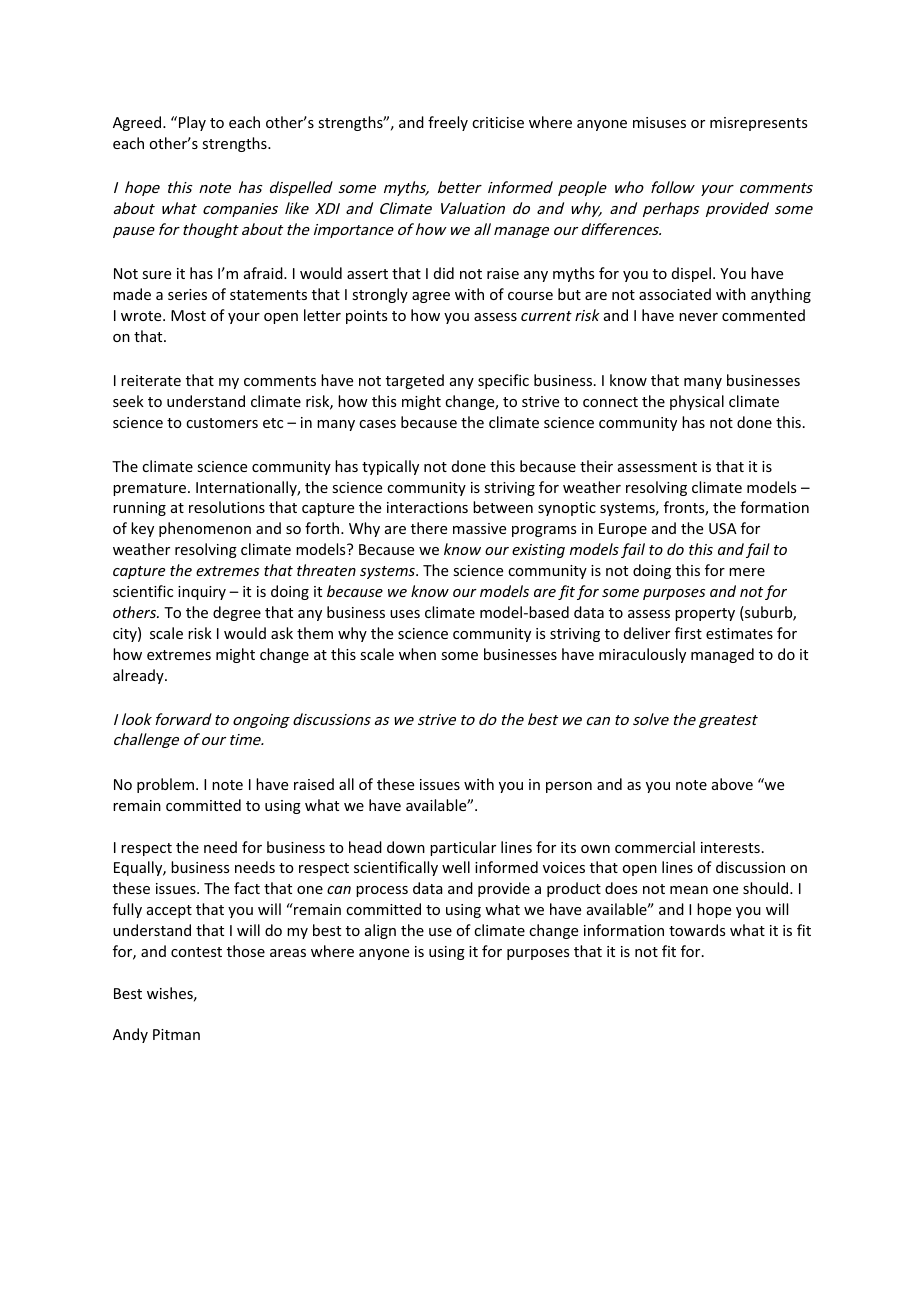 This page has height=1308, width=924. I want to click on massive, so click(479, 528).
